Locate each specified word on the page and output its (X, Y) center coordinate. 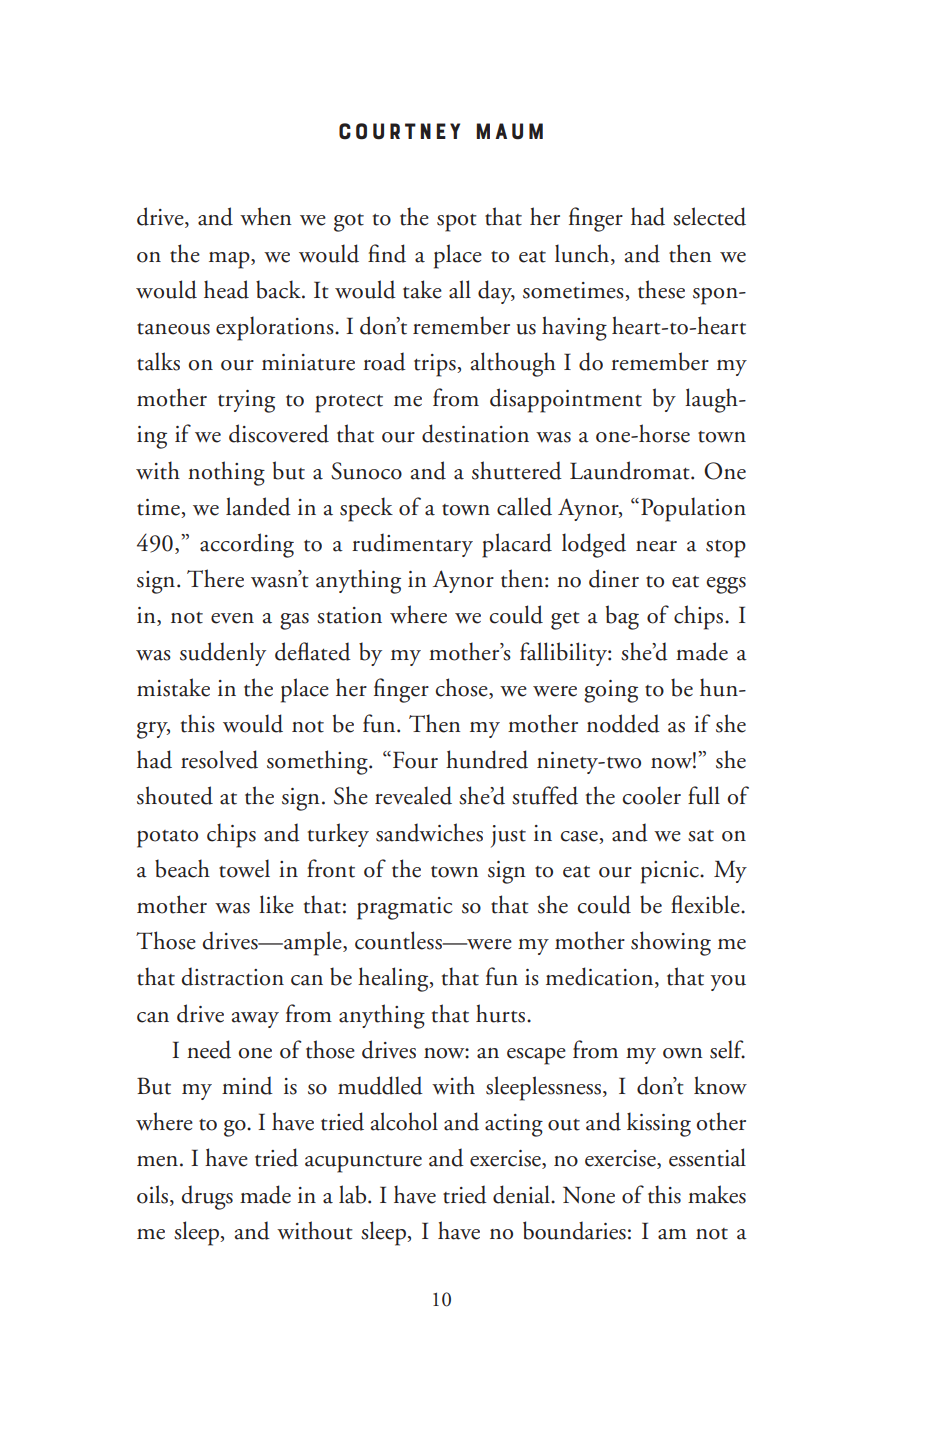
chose (463, 688)
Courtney (399, 131)
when (265, 216)
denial (522, 1194)
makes (717, 1194)
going (611, 691)
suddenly (223, 654)
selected (709, 216)
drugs (207, 1197)
